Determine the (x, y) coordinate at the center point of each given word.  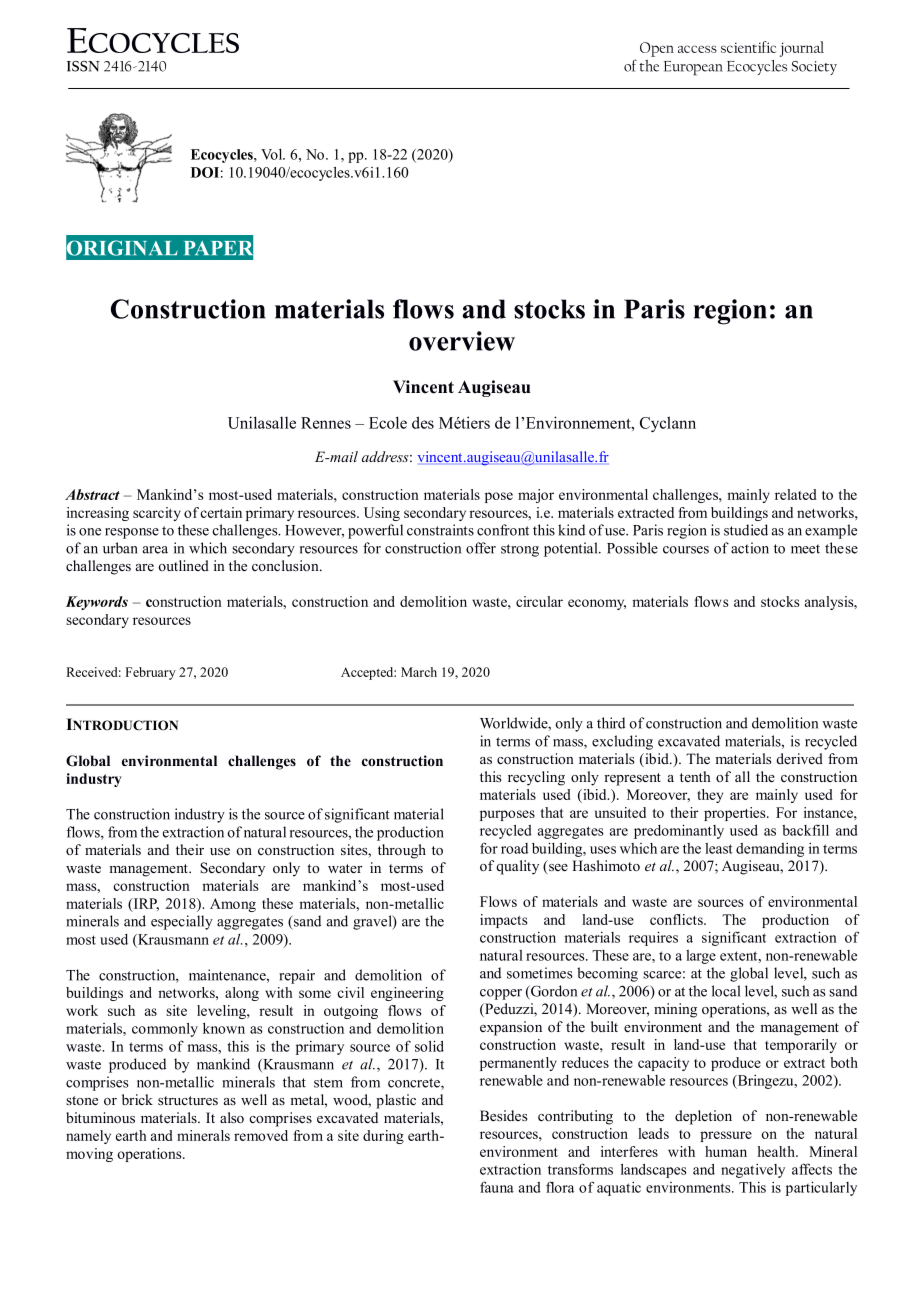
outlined (183, 565)
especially (182, 922)
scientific (748, 47)
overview (462, 341)
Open (657, 49)
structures (188, 1100)
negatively (753, 1171)
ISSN (83, 66)
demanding (770, 850)
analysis (830, 603)
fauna (497, 1187)
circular (539, 601)
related (796, 494)
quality (517, 867)
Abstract (92, 494)
